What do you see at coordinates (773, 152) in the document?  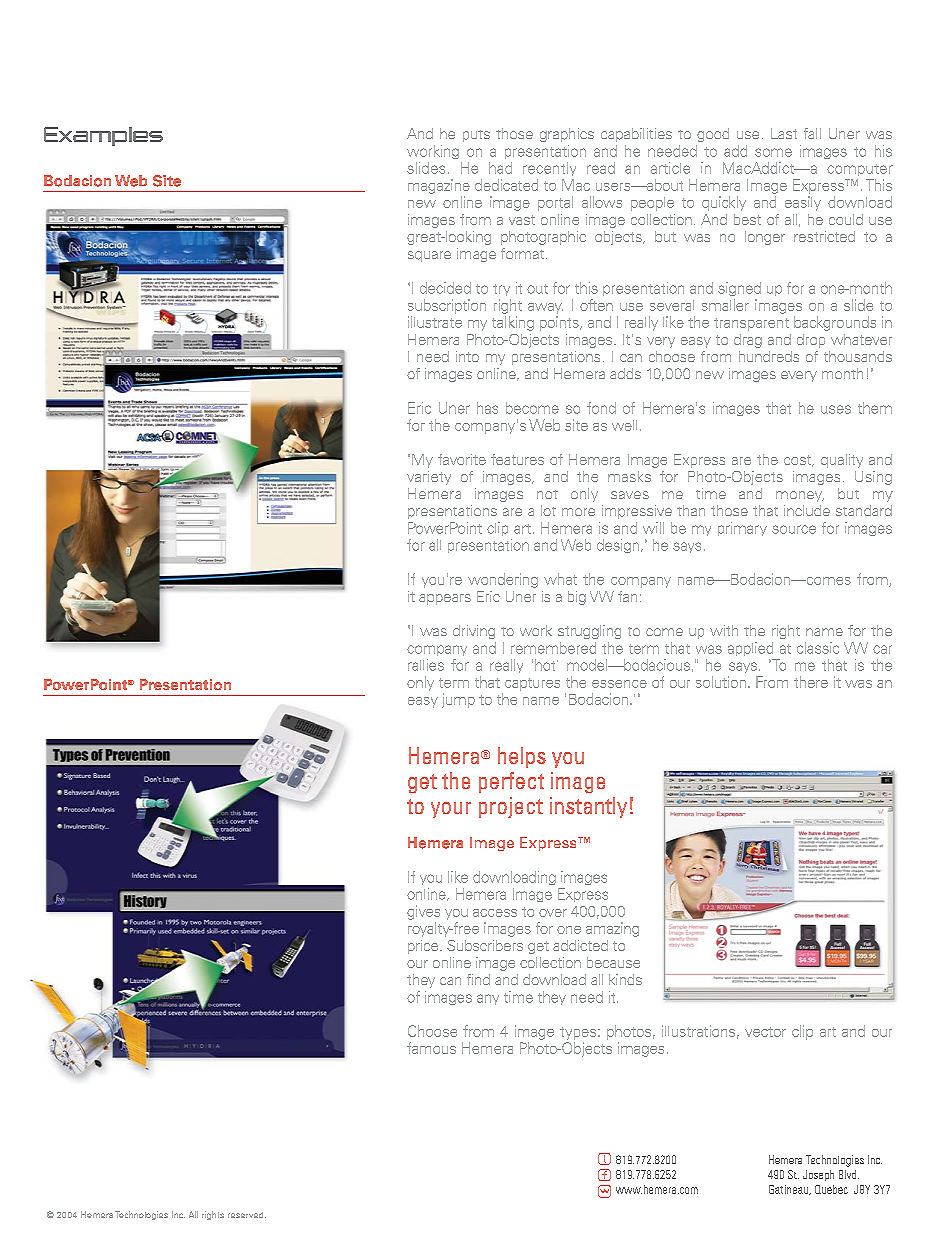 I see `some` at bounding box center [773, 152].
